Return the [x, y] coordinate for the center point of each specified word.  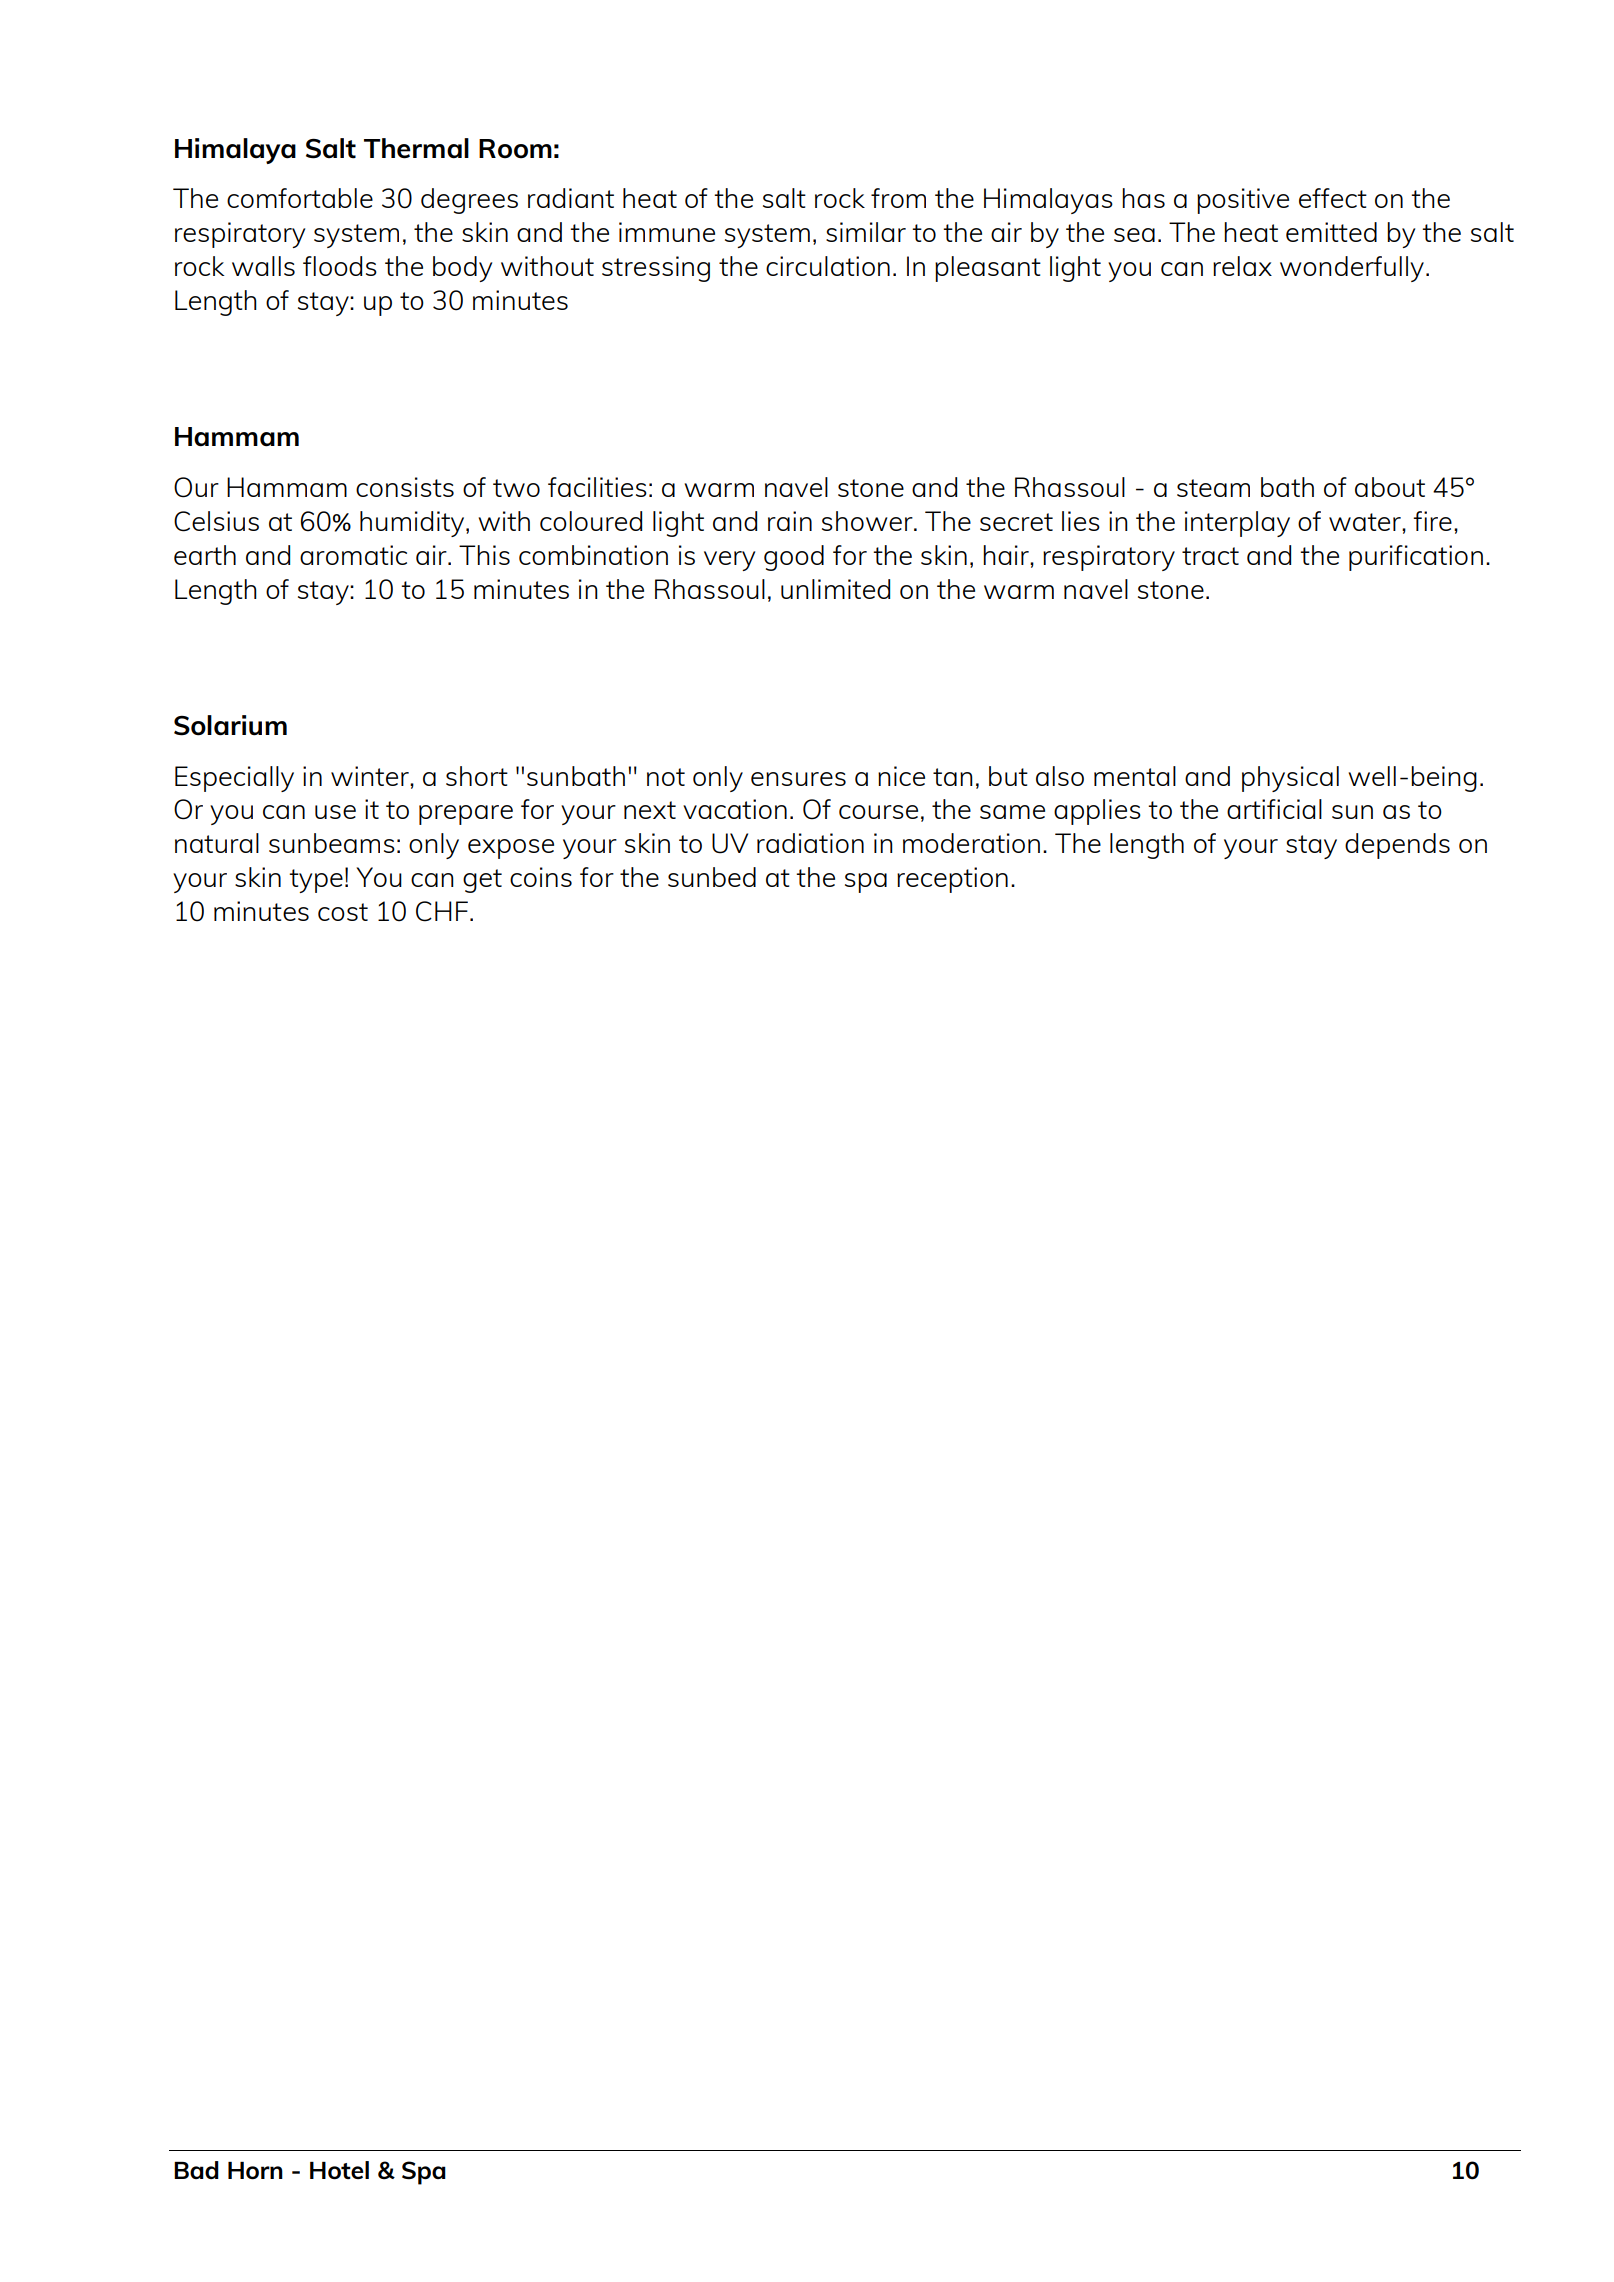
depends [1397, 846]
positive [1243, 201]
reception [952, 880]
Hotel [339, 2170]
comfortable [300, 198]
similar [866, 232]
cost [343, 912]
